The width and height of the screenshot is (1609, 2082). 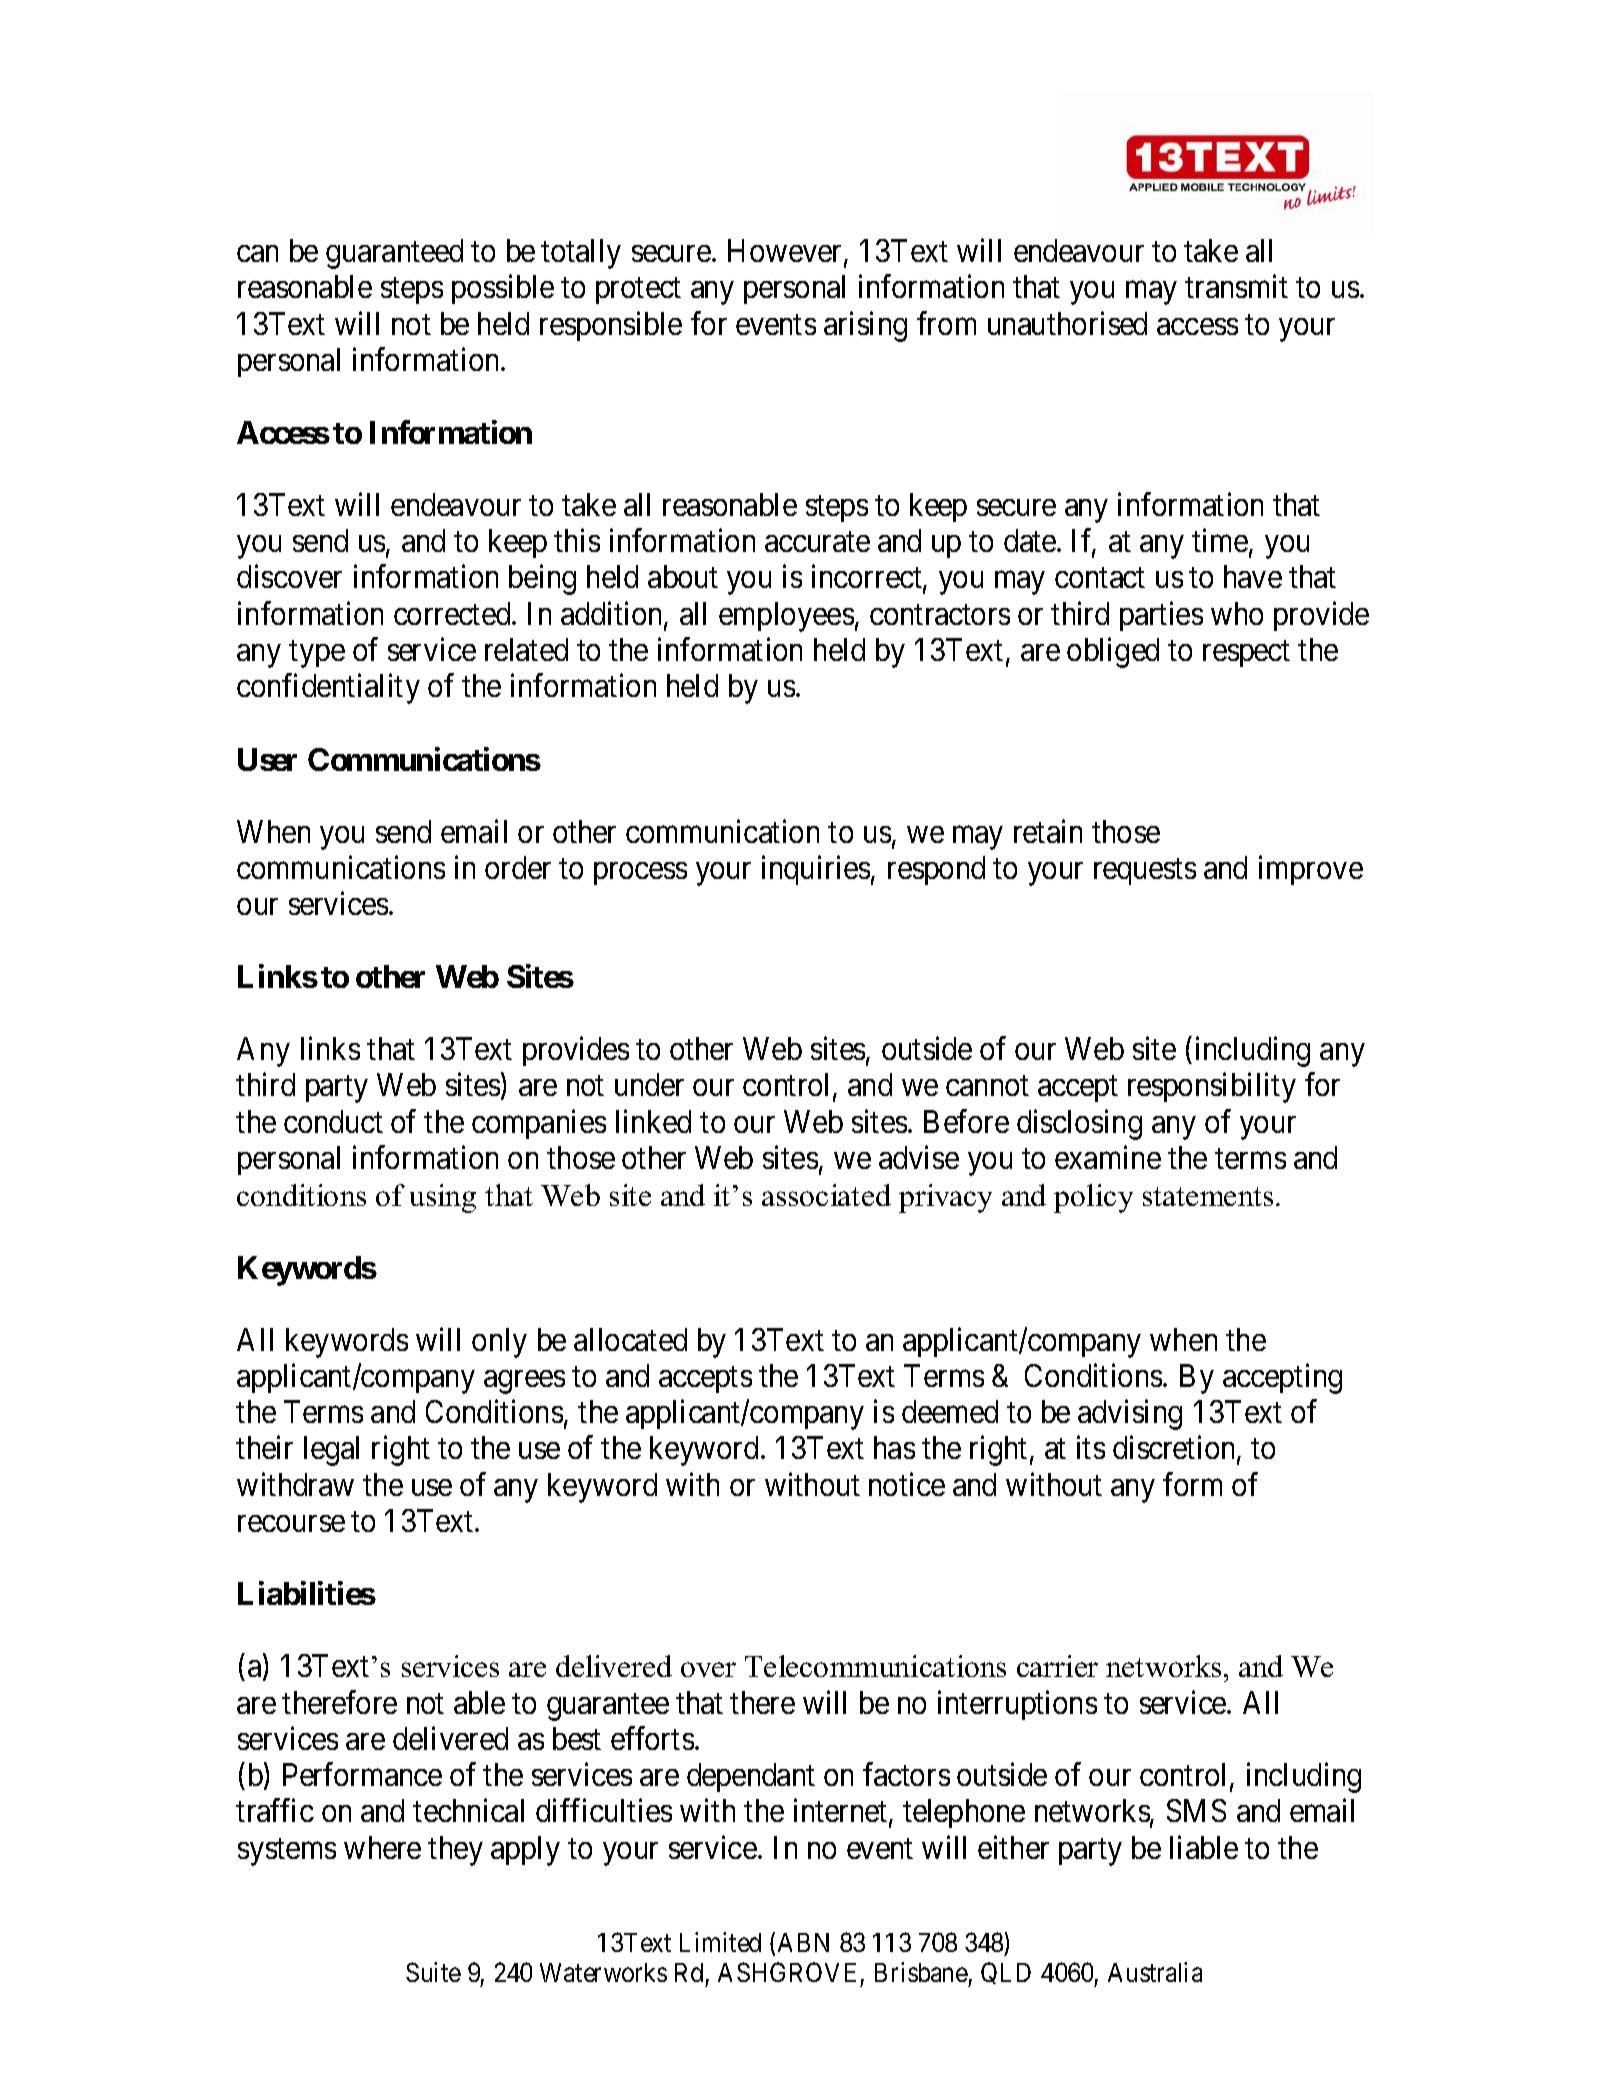 What do you see at coordinates (907, 1484) in the screenshot?
I see `notice` at bounding box center [907, 1484].
